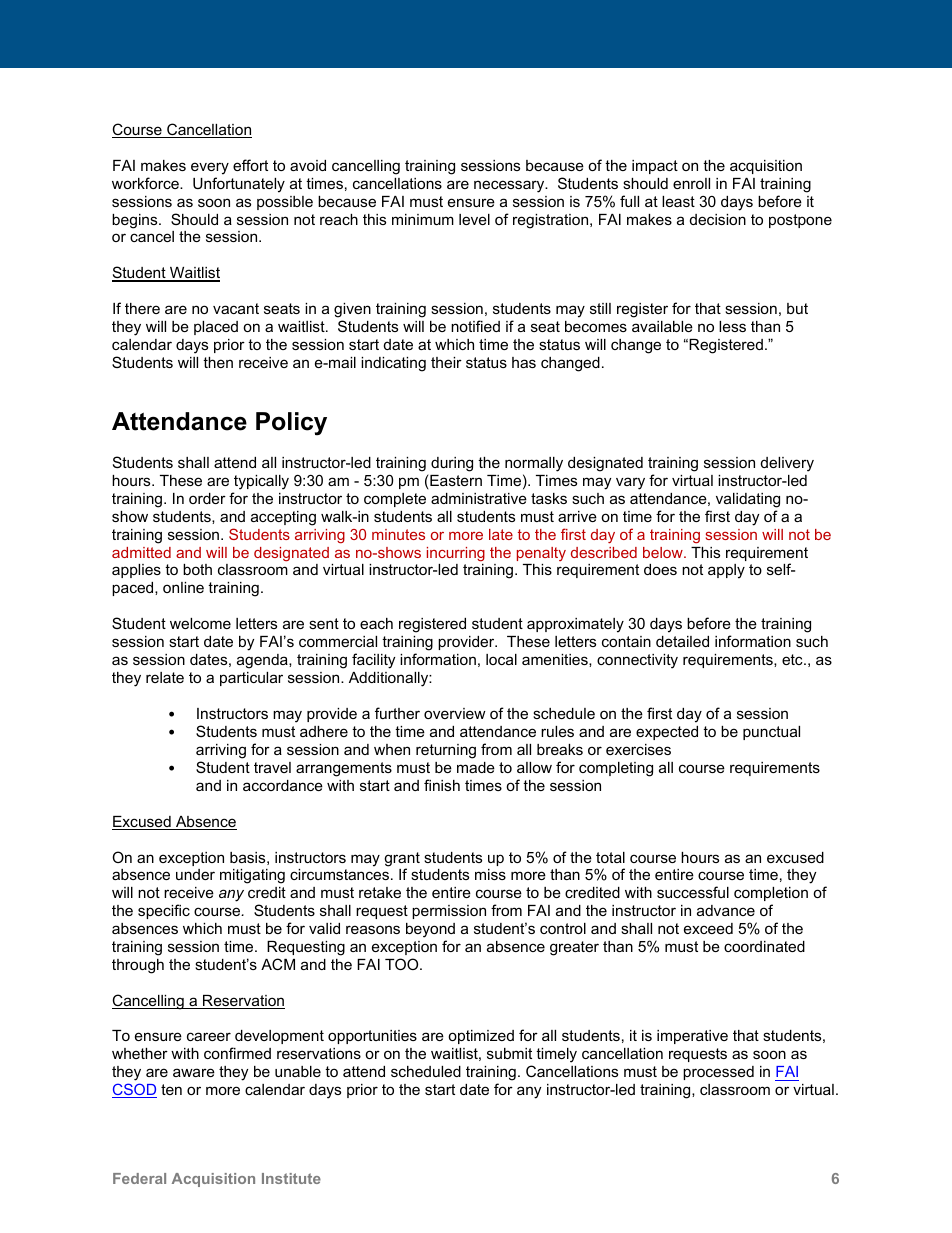 Image resolution: width=952 pixels, height=1233 pixels. Describe the element at coordinates (501, 659) in the page. I see `local` at that location.
